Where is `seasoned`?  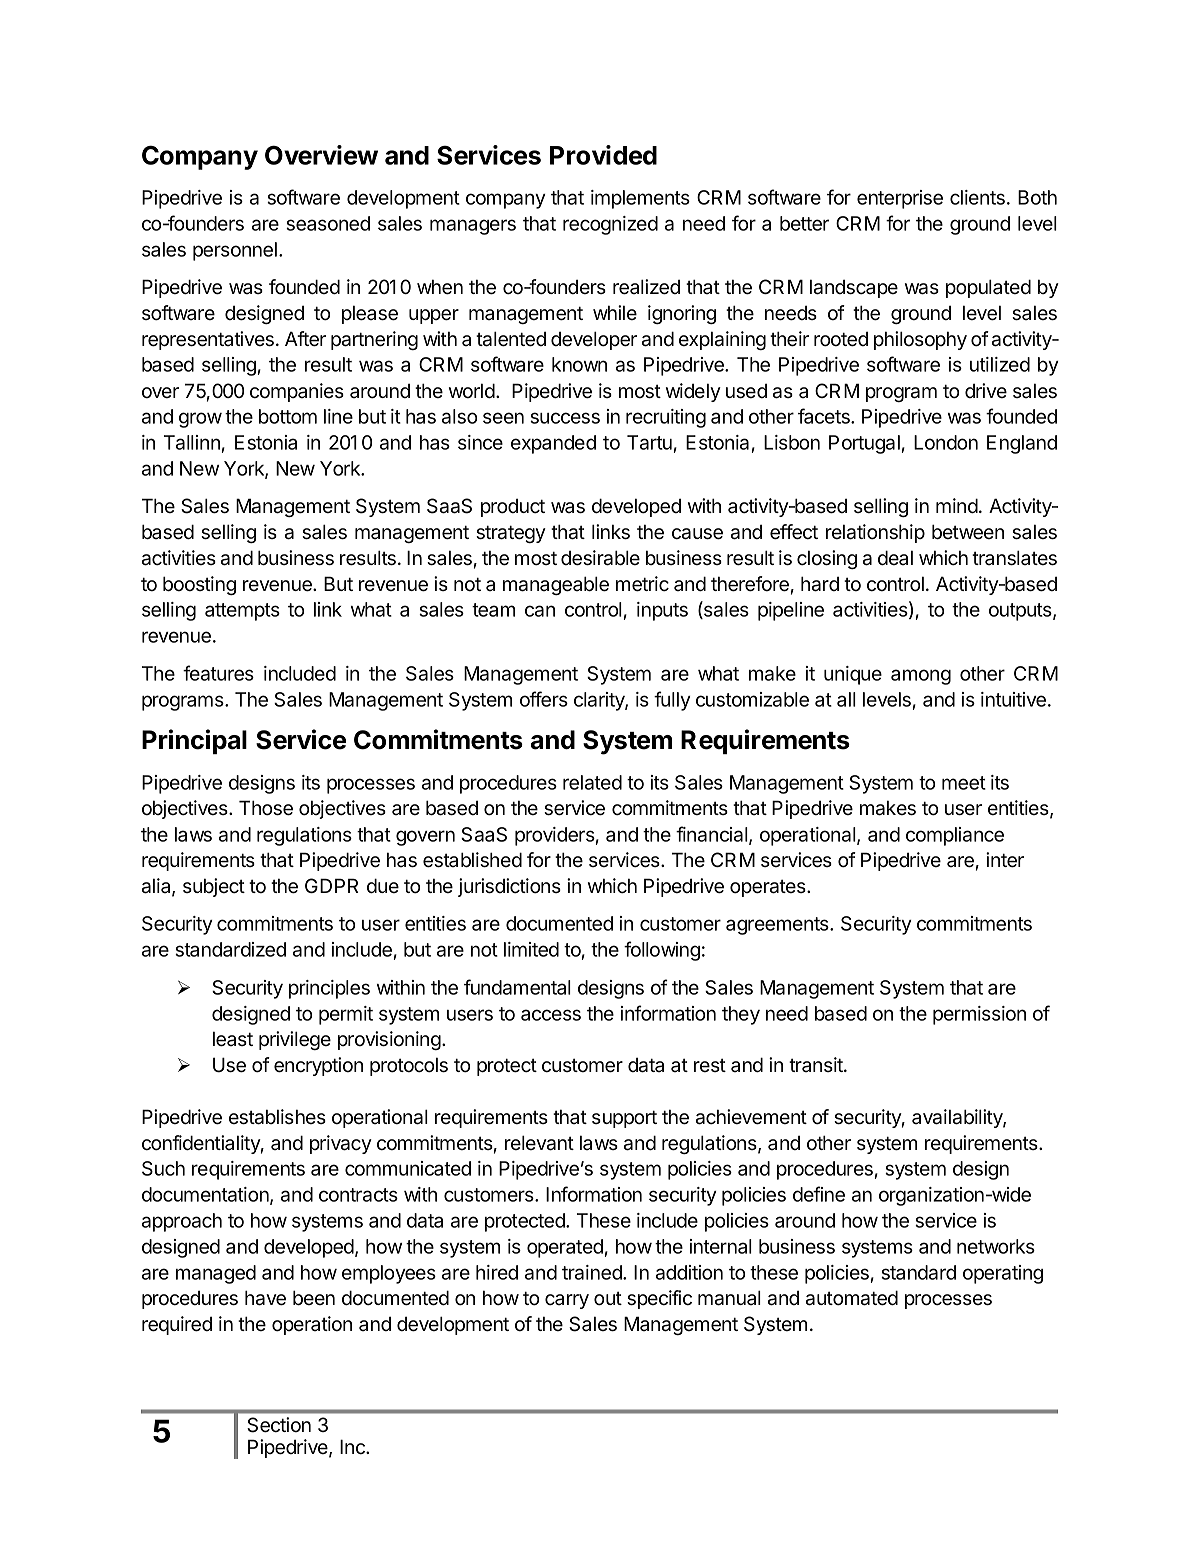 seasoned is located at coordinates (328, 223).
